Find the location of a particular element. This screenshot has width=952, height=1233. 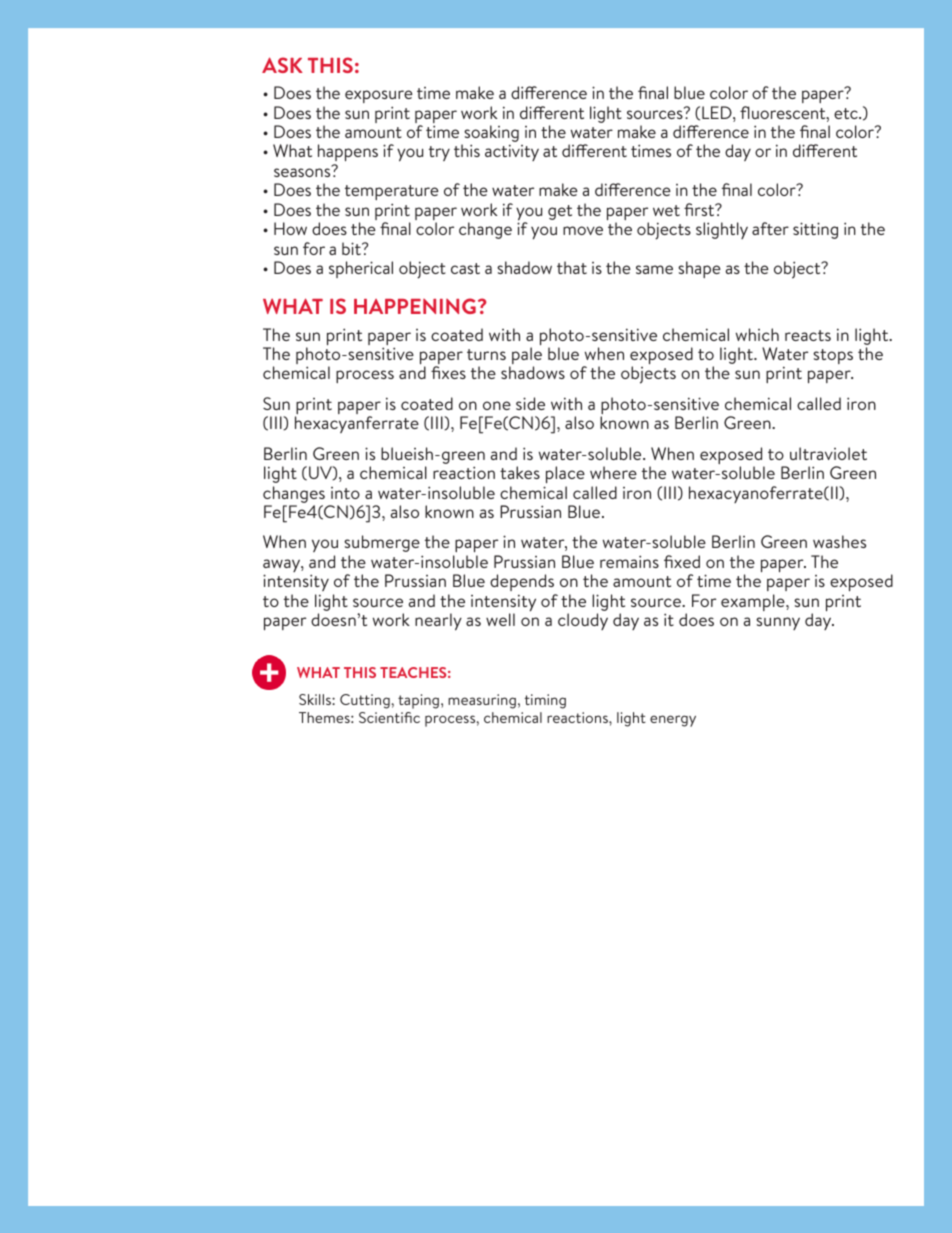

timing is located at coordinates (545, 701).
